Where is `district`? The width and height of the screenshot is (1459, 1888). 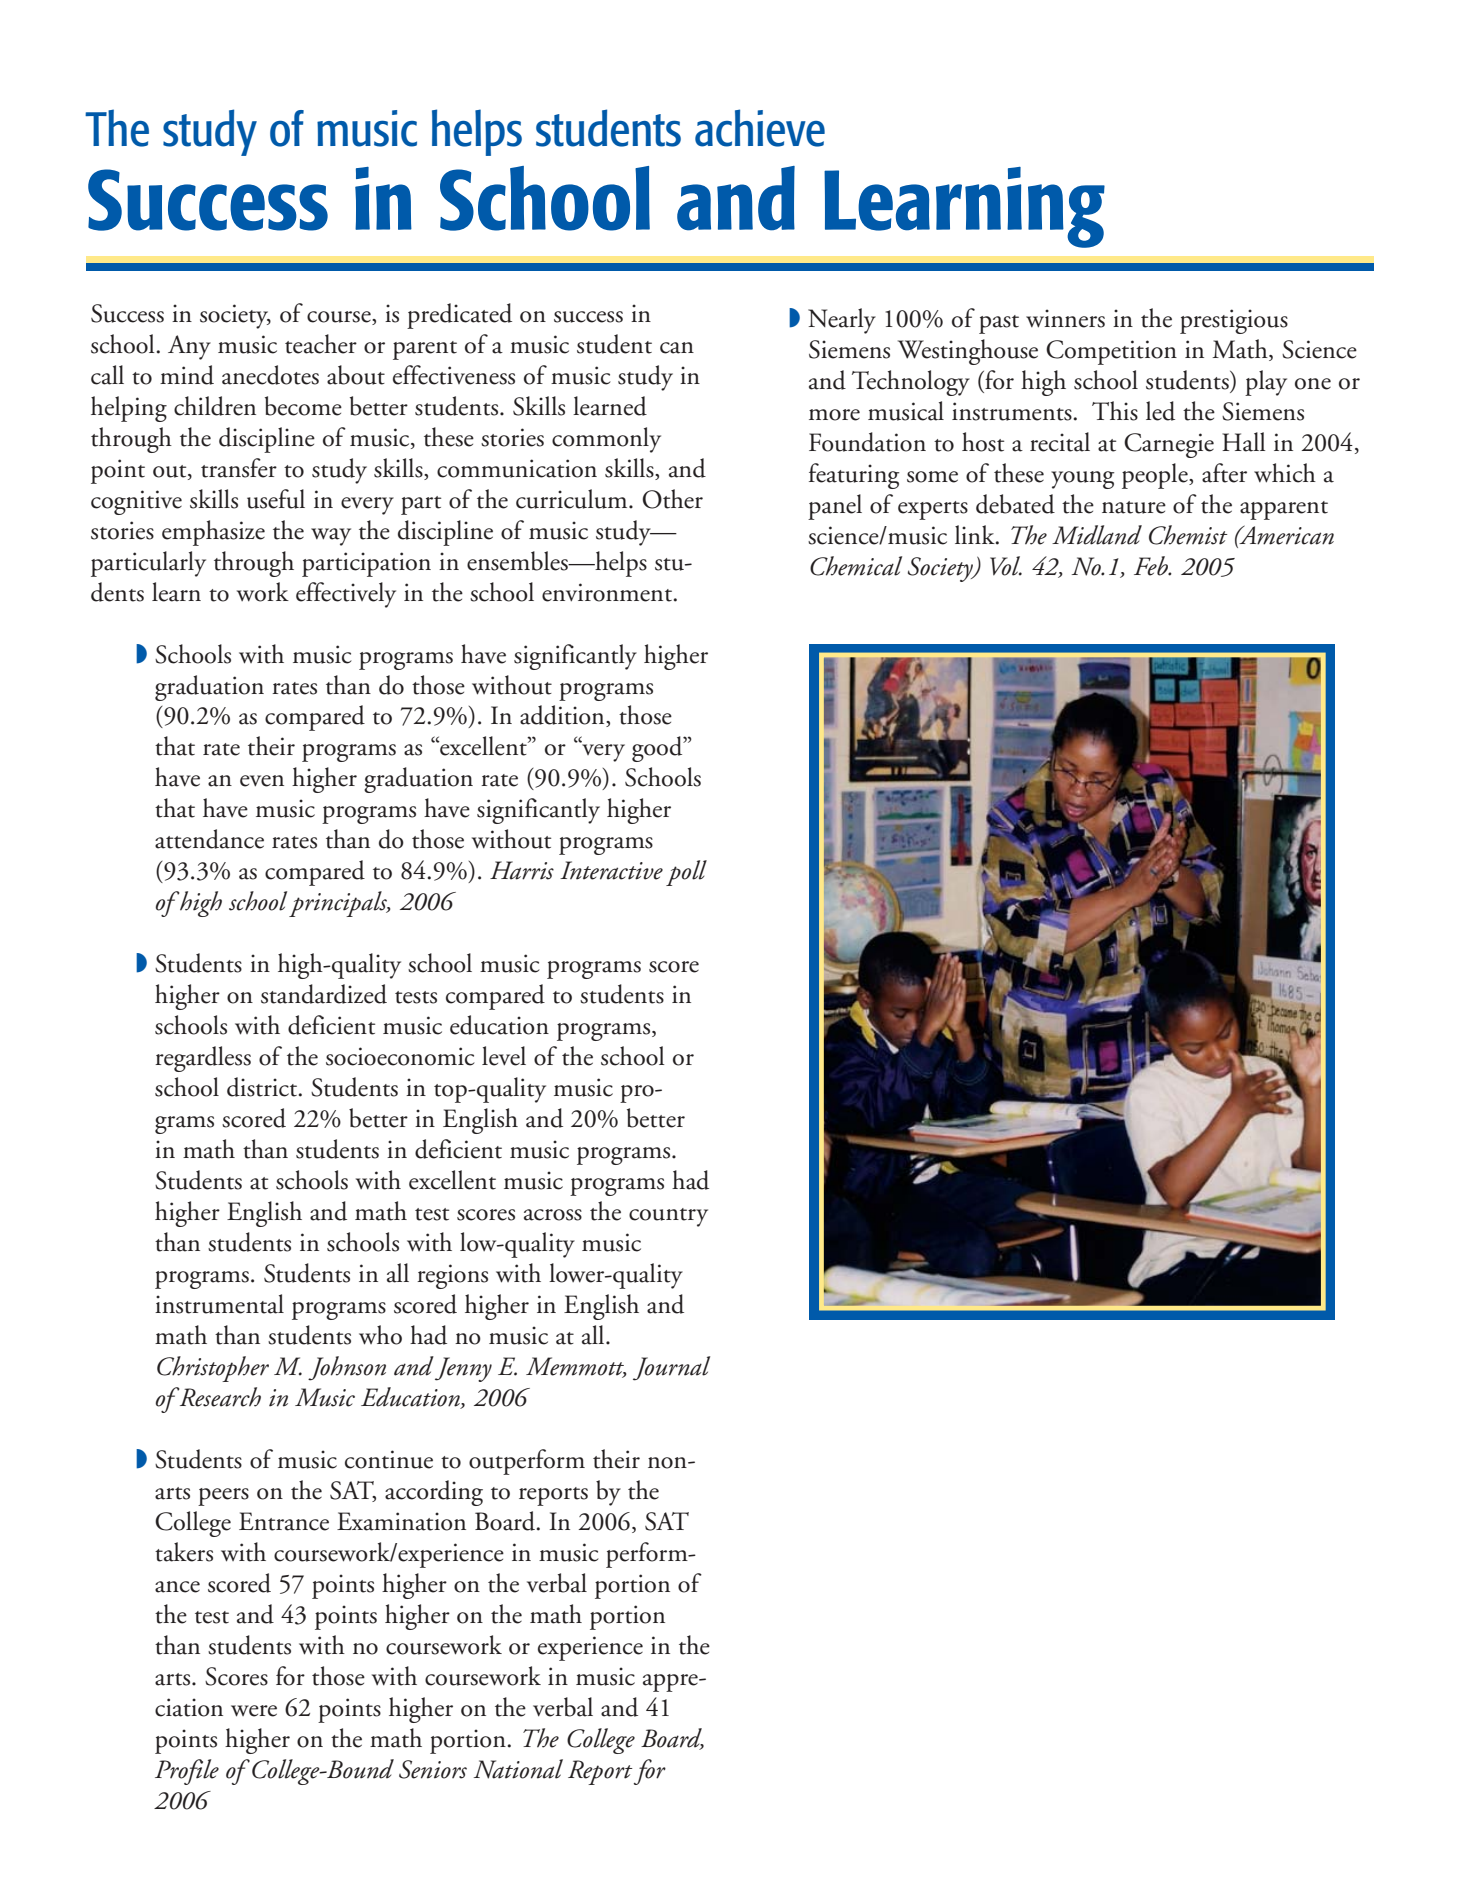
district is located at coordinates (263, 1087).
